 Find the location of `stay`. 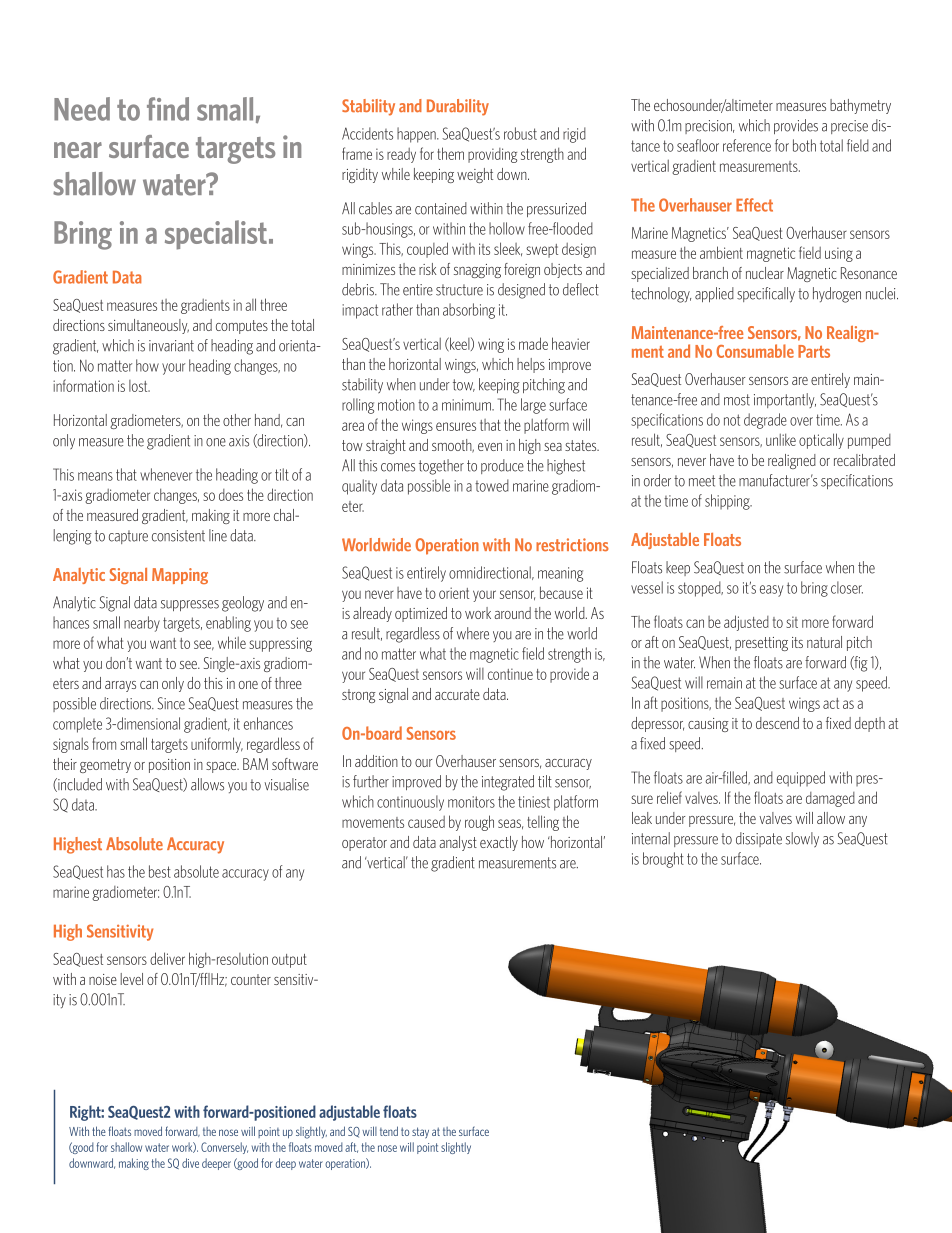

stay is located at coordinates (420, 1133).
